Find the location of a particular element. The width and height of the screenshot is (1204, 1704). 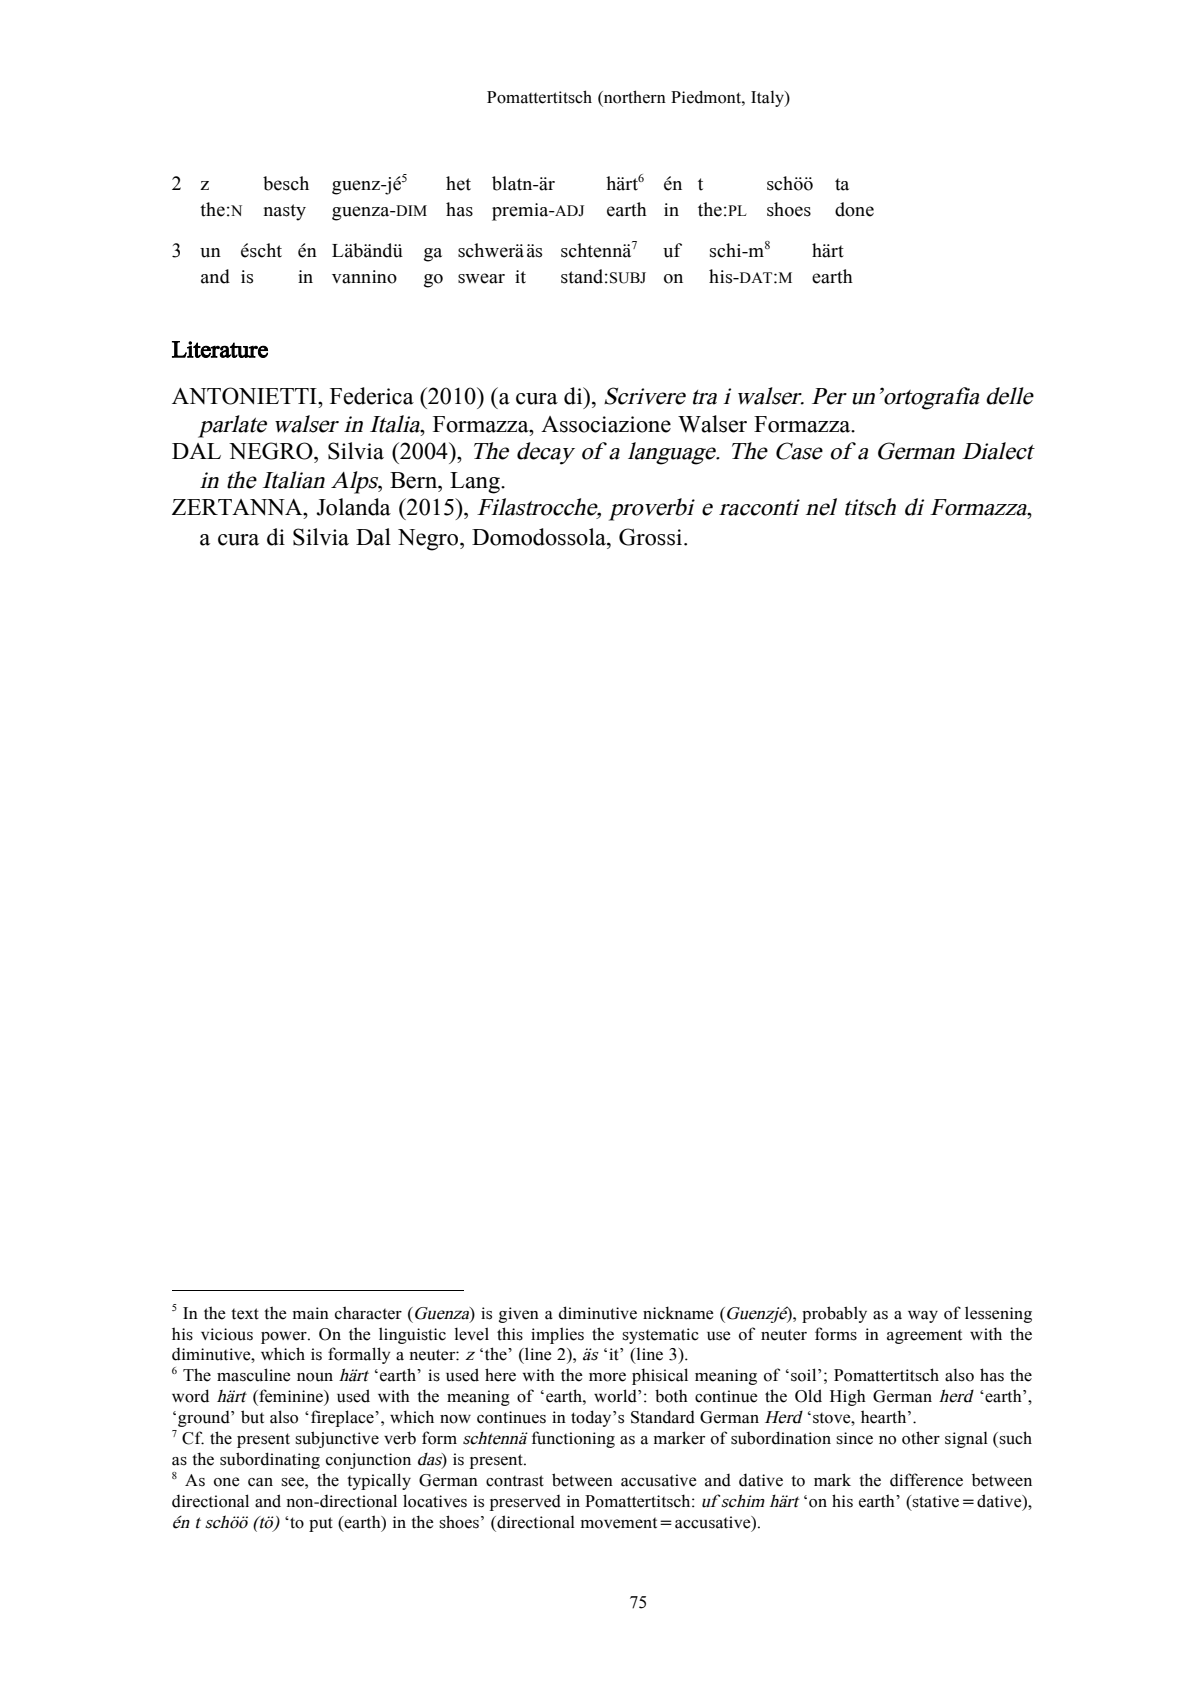

nasty is located at coordinates (285, 212).
